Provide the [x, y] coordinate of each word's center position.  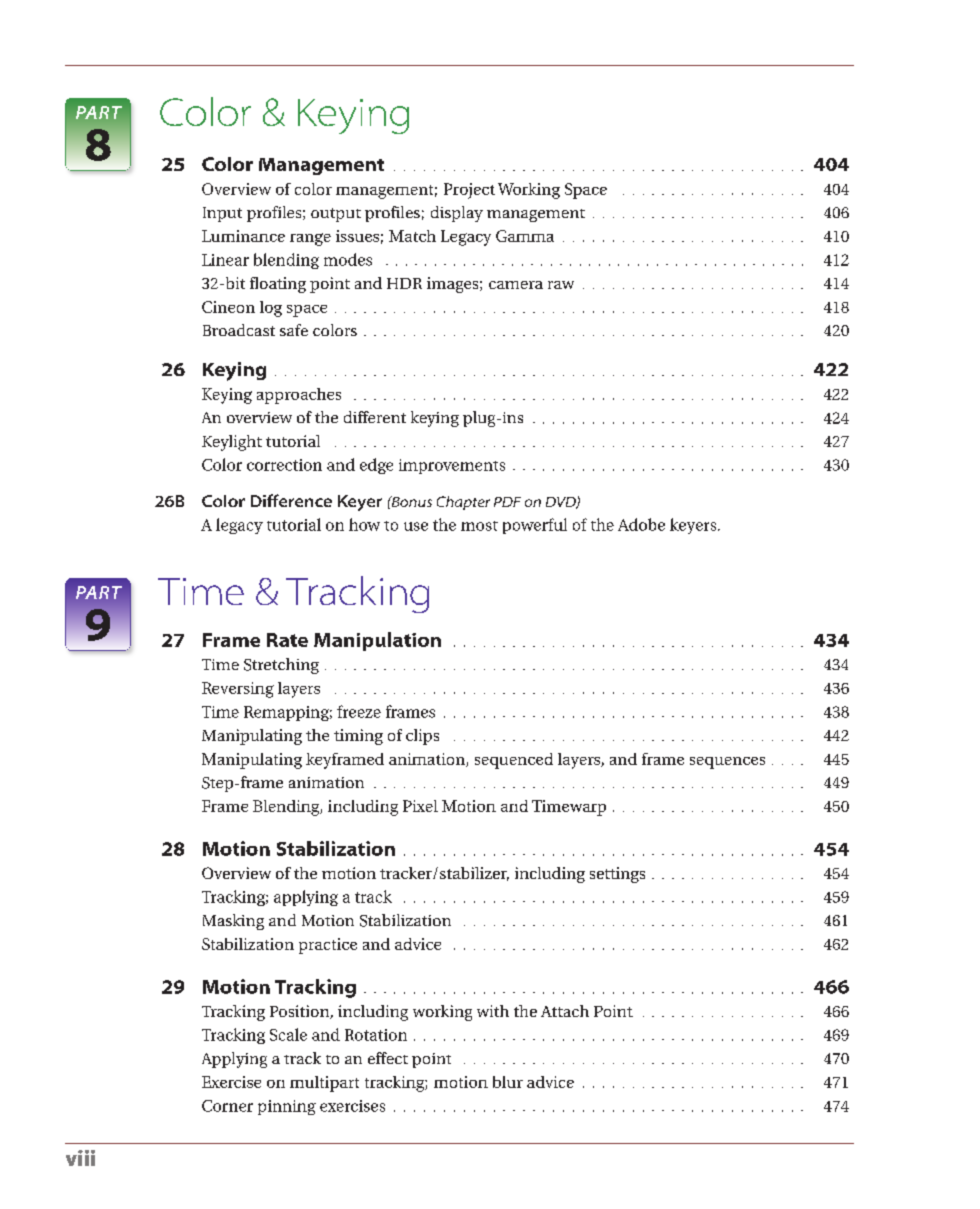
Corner [227, 1106]
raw [561, 285]
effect [388, 1058]
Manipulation [377, 641]
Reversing [238, 690]
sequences [727, 763]
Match [412, 236]
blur [508, 1082]
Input [222, 214]
